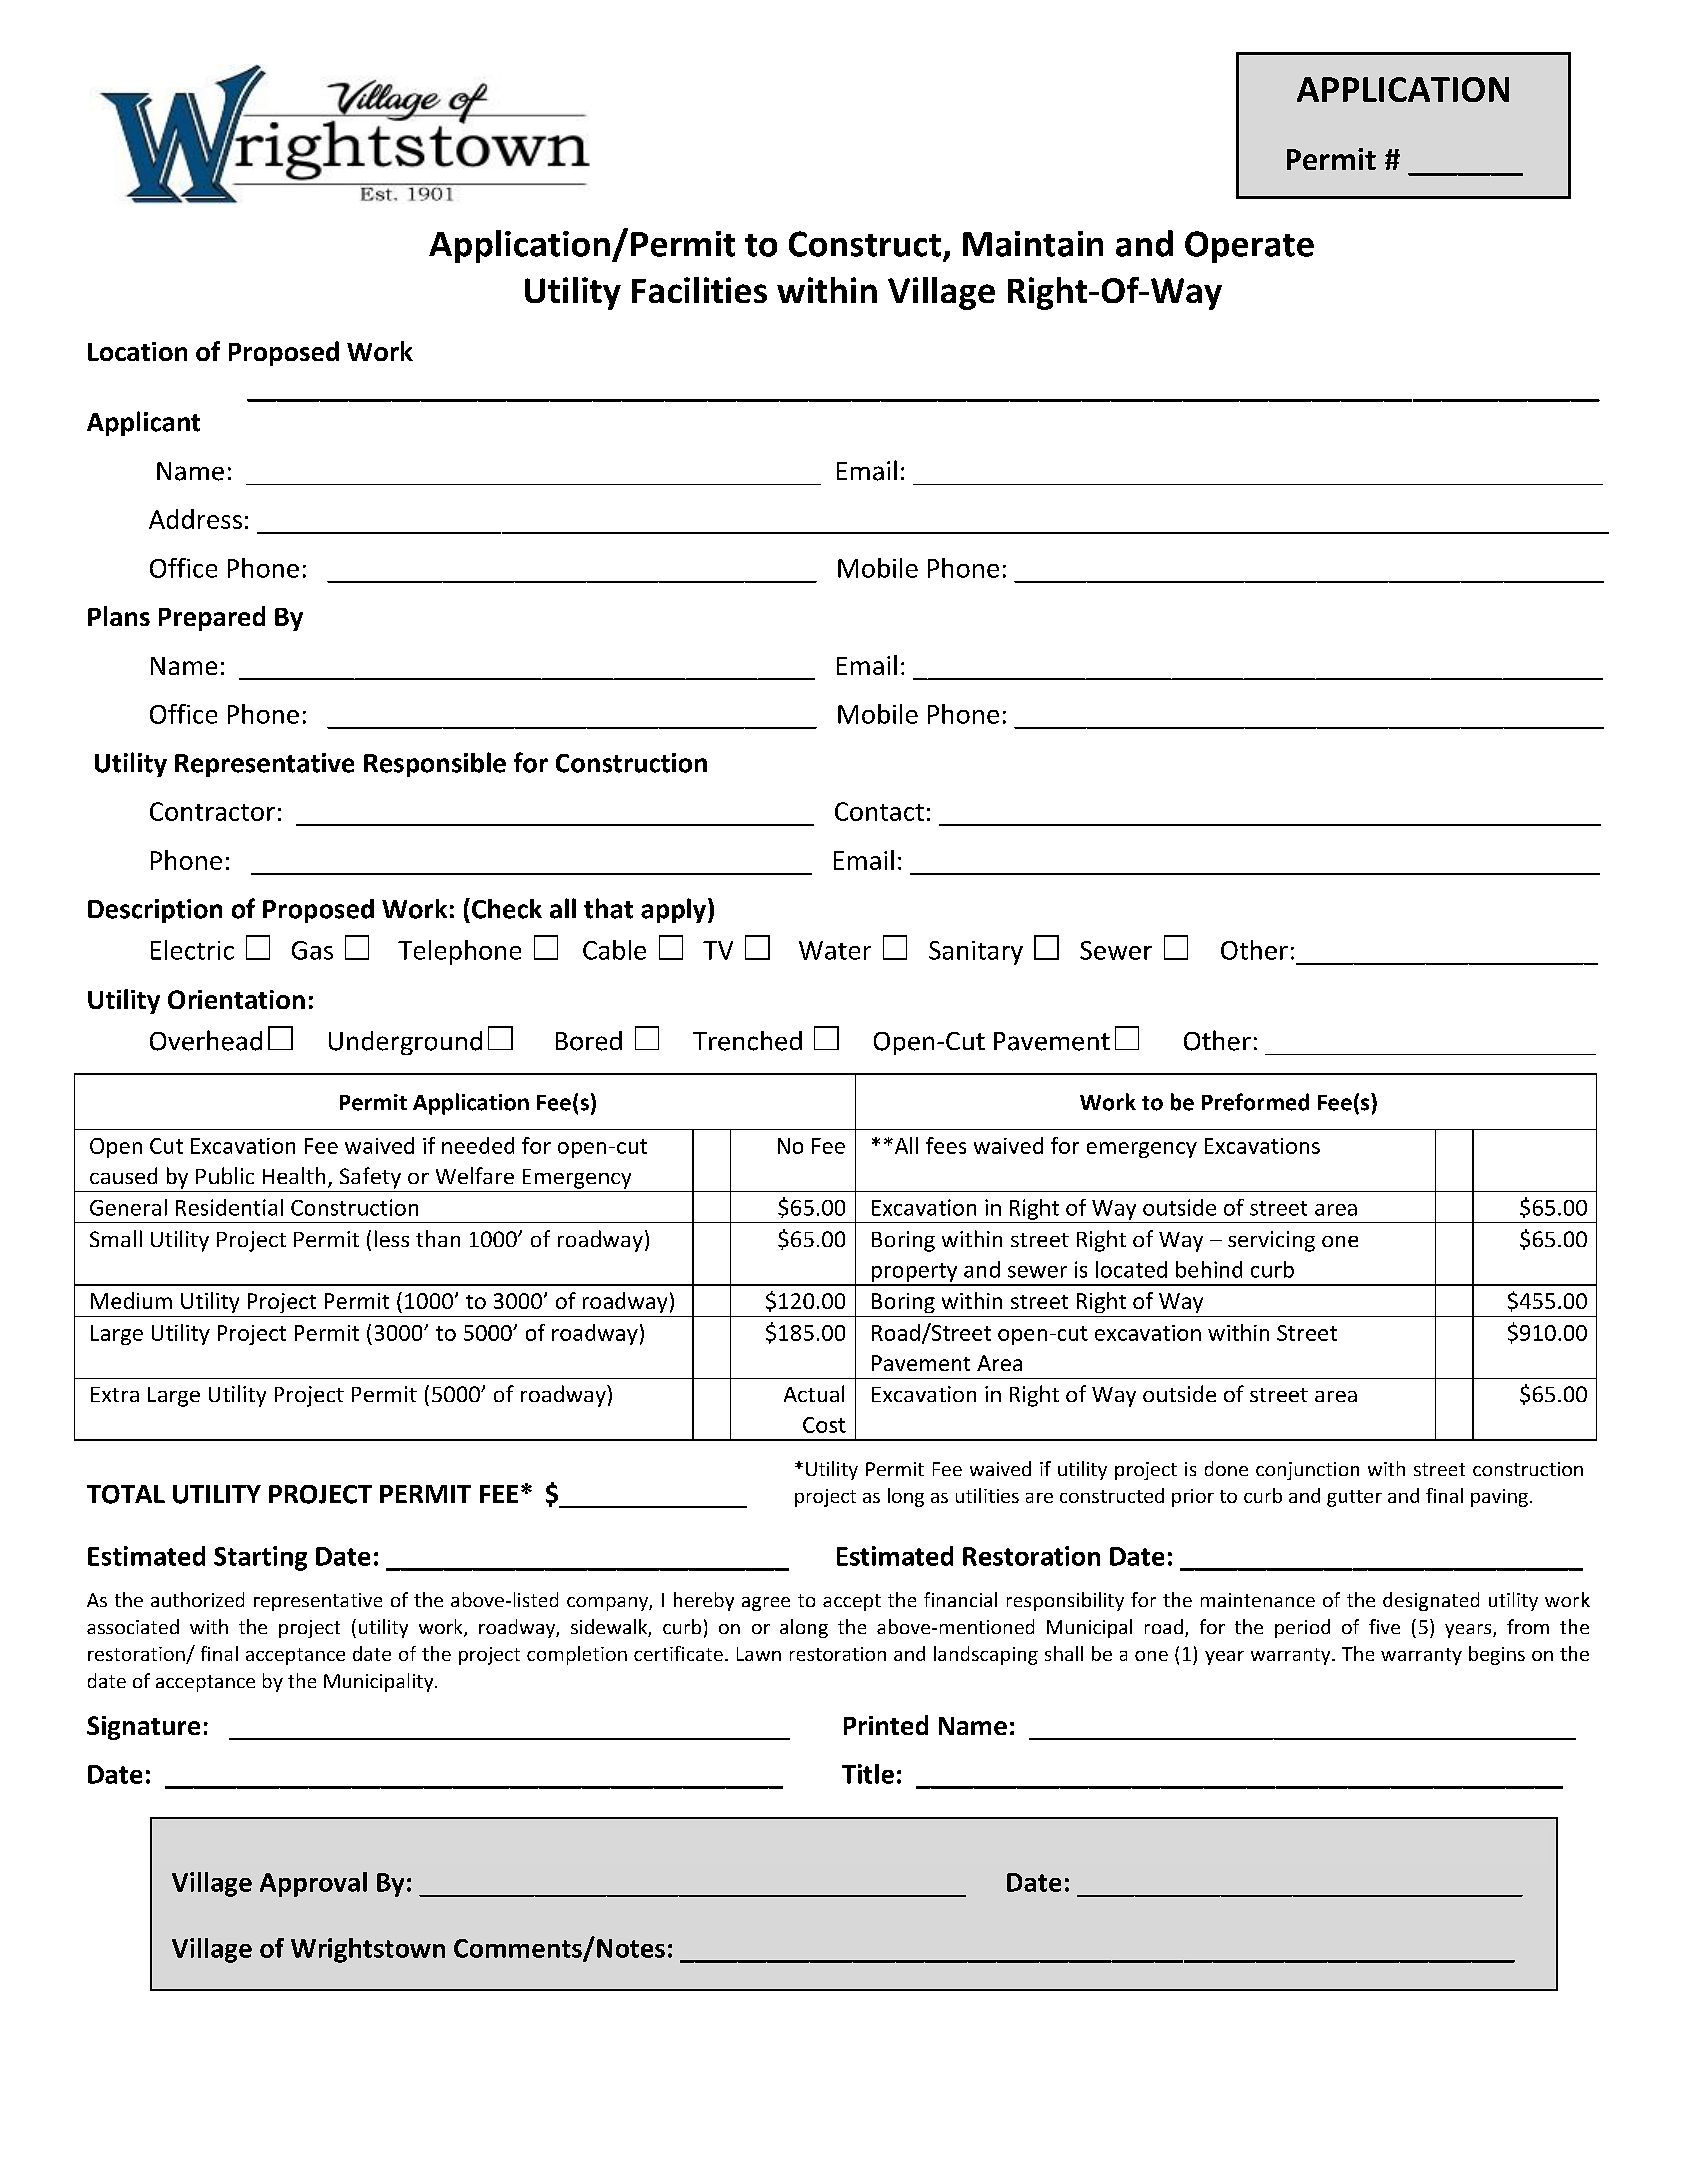  What do you see at coordinates (1271, 1241) in the screenshot?
I see `servicing` at bounding box center [1271, 1241].
